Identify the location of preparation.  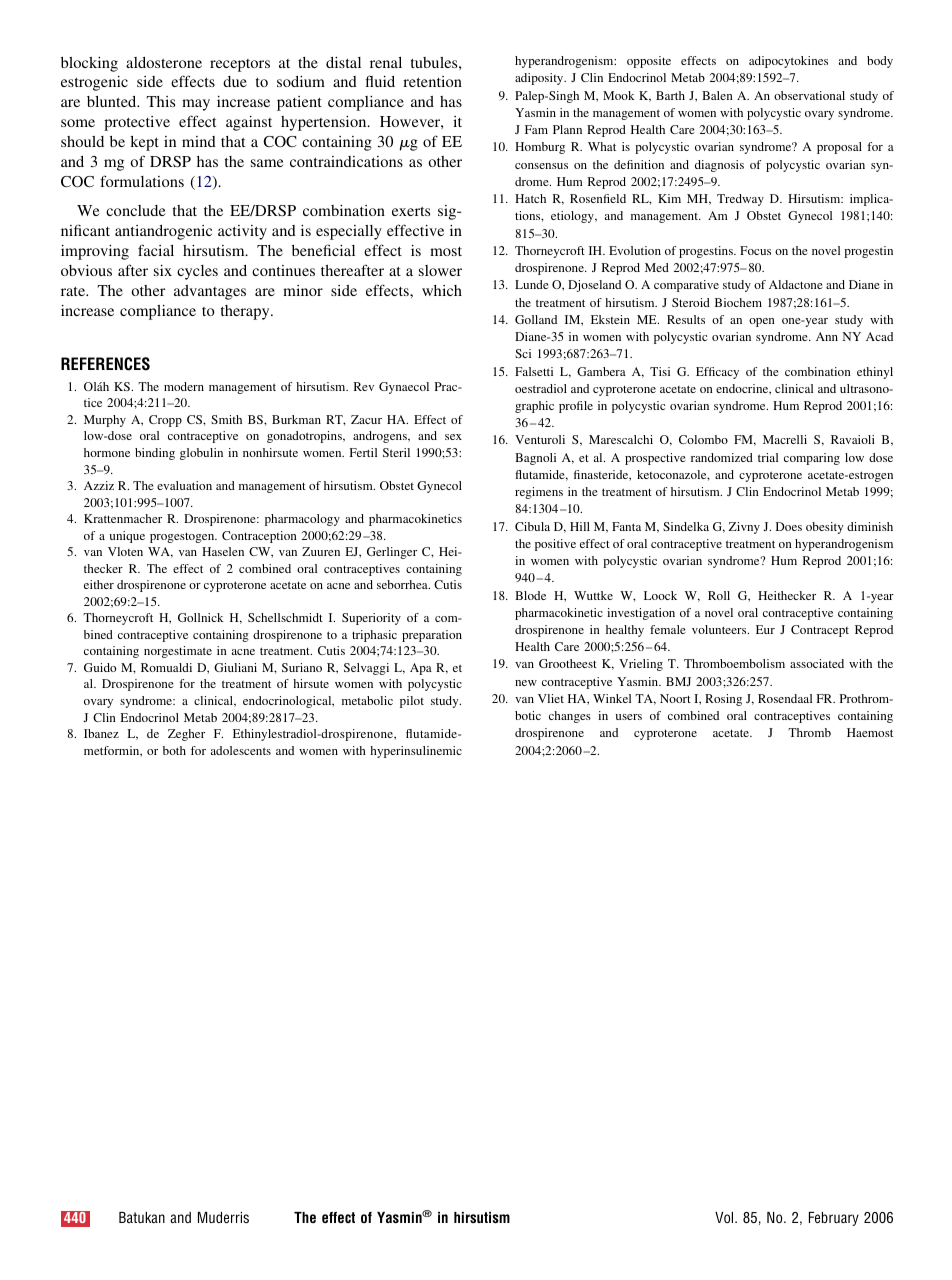
(432, 636).
